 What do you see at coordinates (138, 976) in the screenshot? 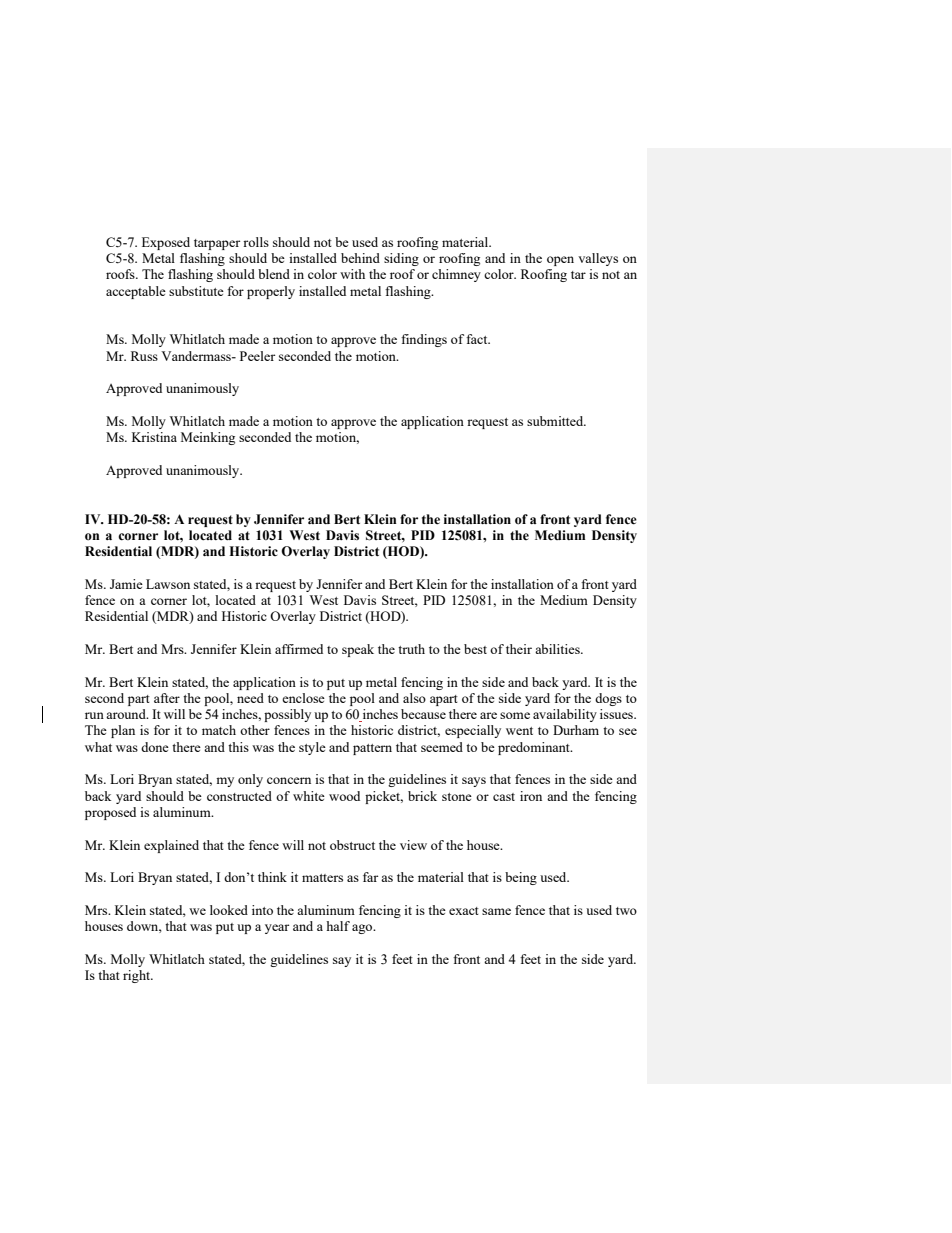
I see `right` at bounding box center [138, 976].
